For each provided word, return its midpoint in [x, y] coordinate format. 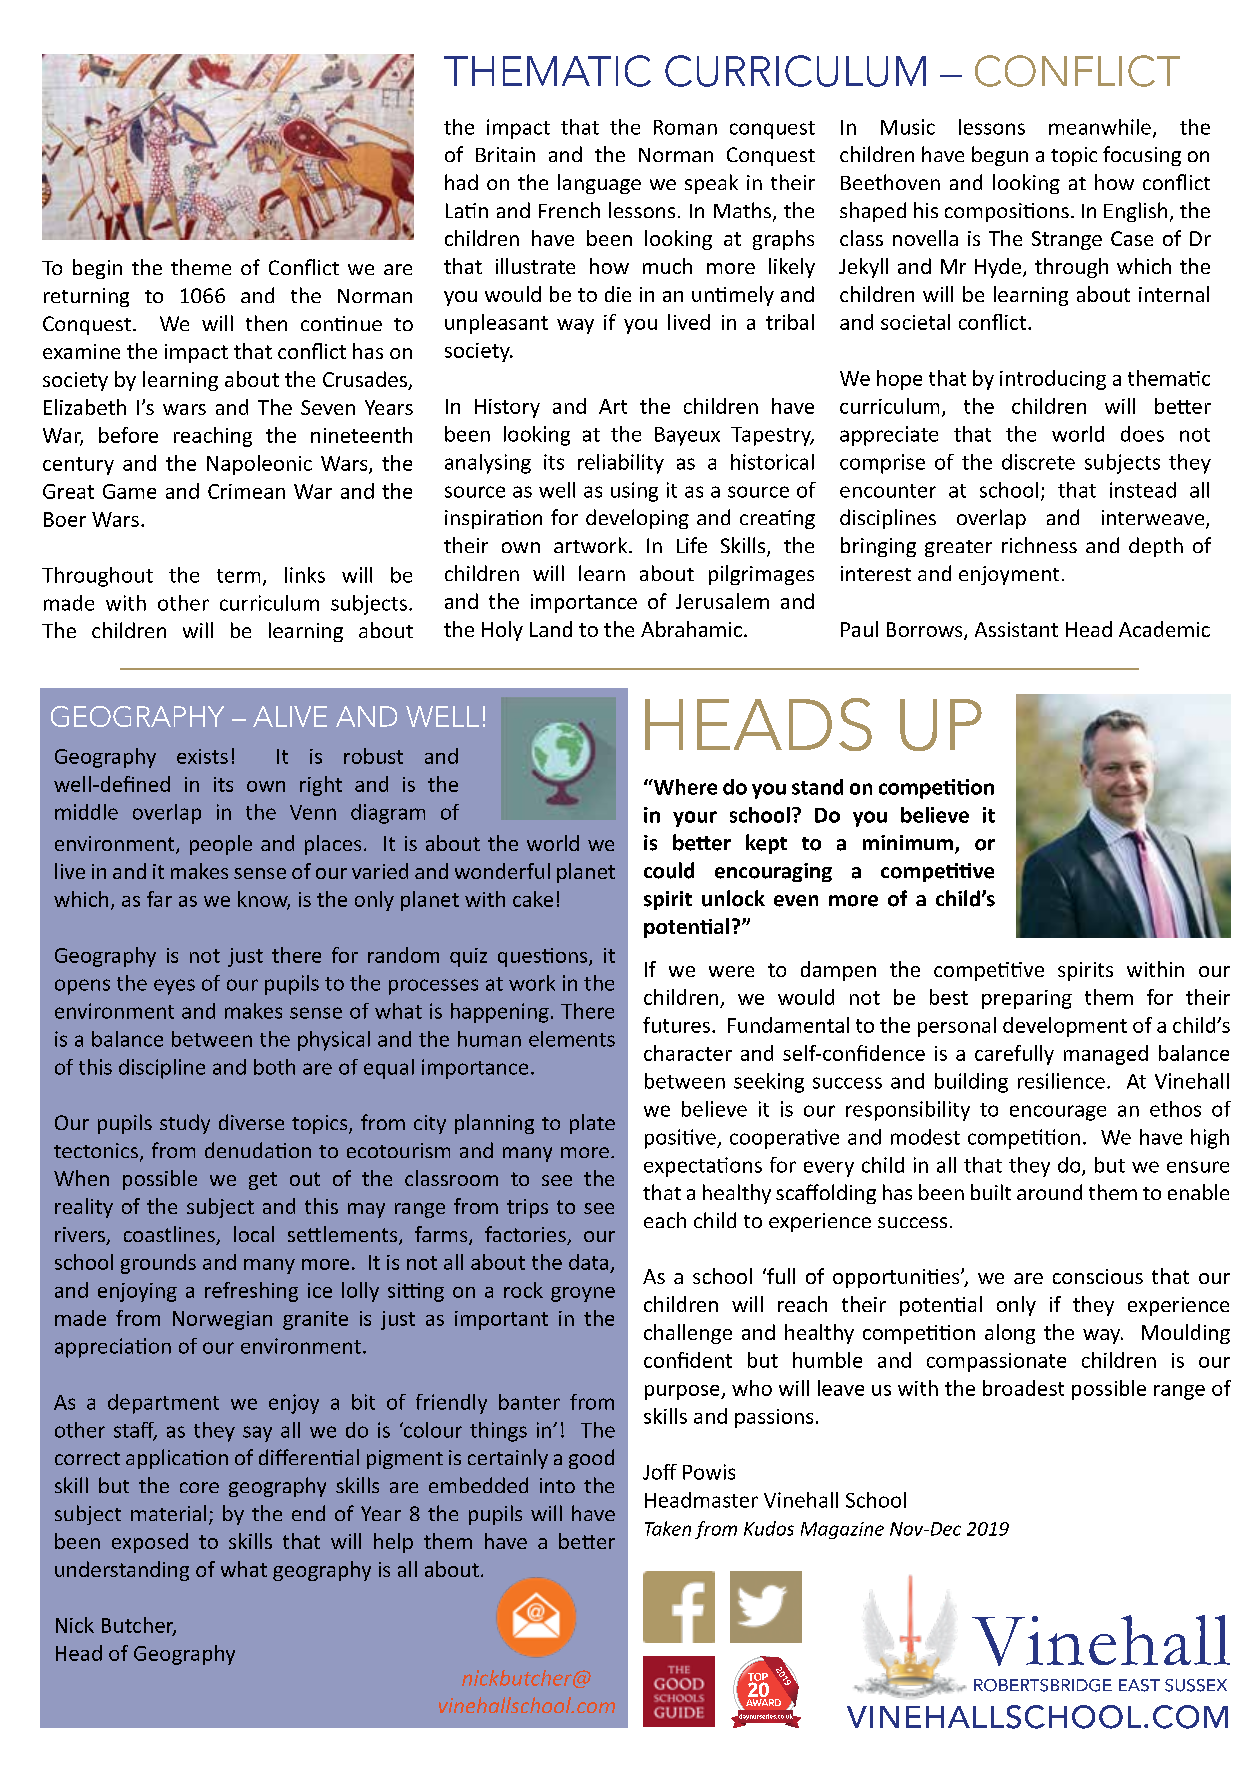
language [599, 184]
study [185, 1124]
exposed [150, 1543]
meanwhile [1100, 127]
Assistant [1016, 629]
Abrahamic [691, 629]
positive [681, 1139]
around [1049, 1192]
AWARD [763, 1702]
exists [202, 756]
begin [97, 269]
